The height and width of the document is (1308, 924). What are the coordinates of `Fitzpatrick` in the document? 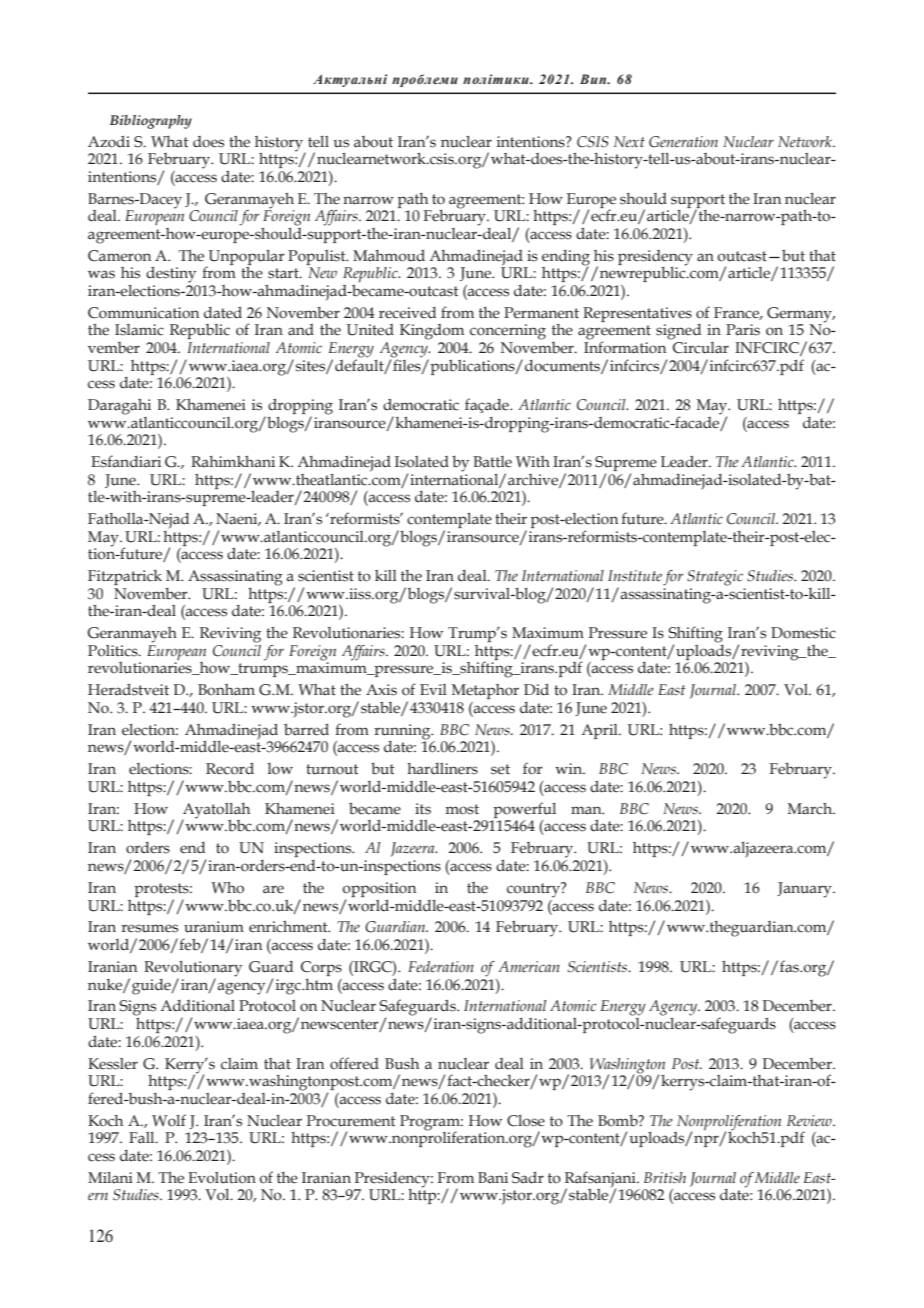 It's located at (125, 577).
